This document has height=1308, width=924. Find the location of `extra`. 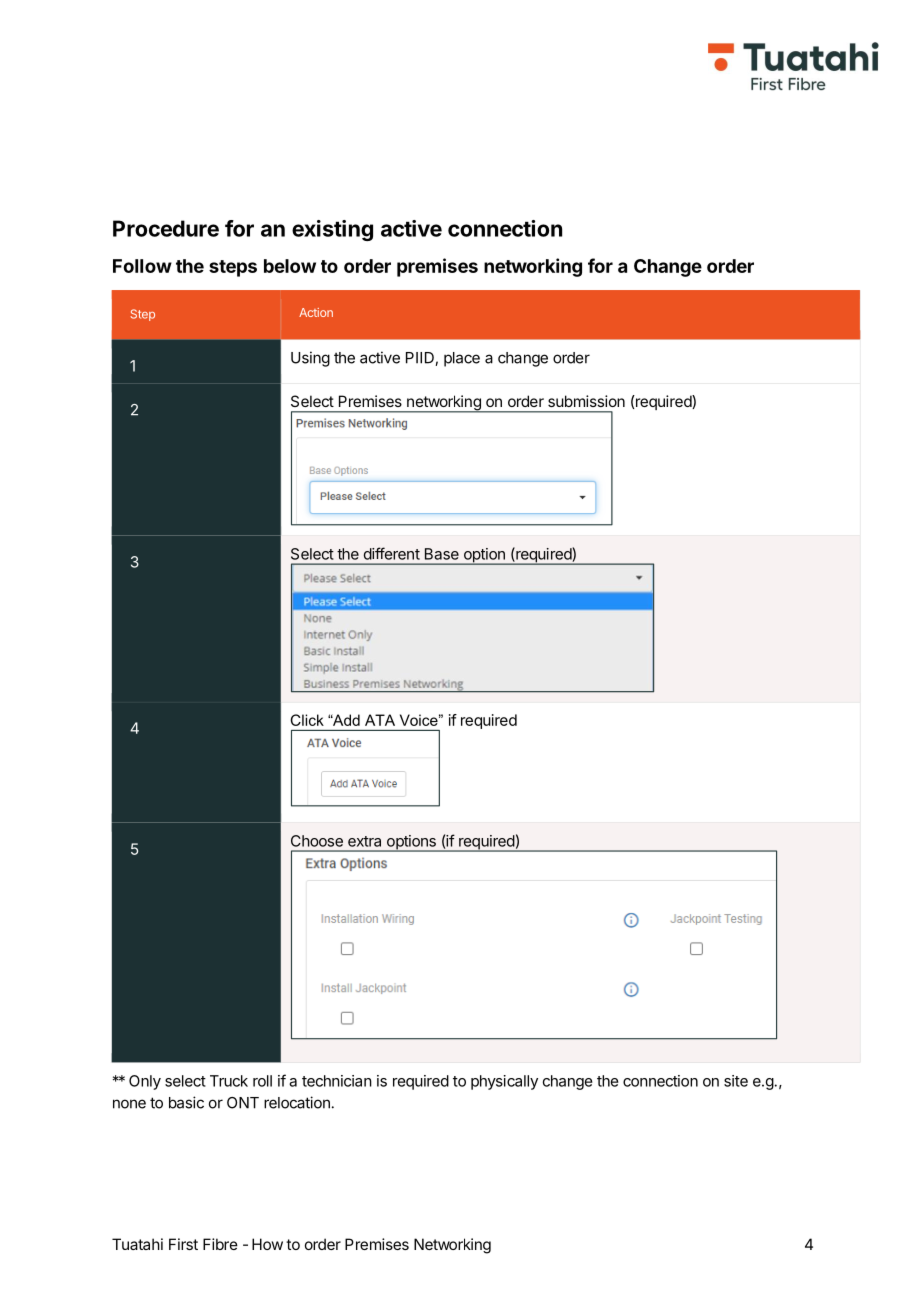

extra is located at coordinates (364, 841).
